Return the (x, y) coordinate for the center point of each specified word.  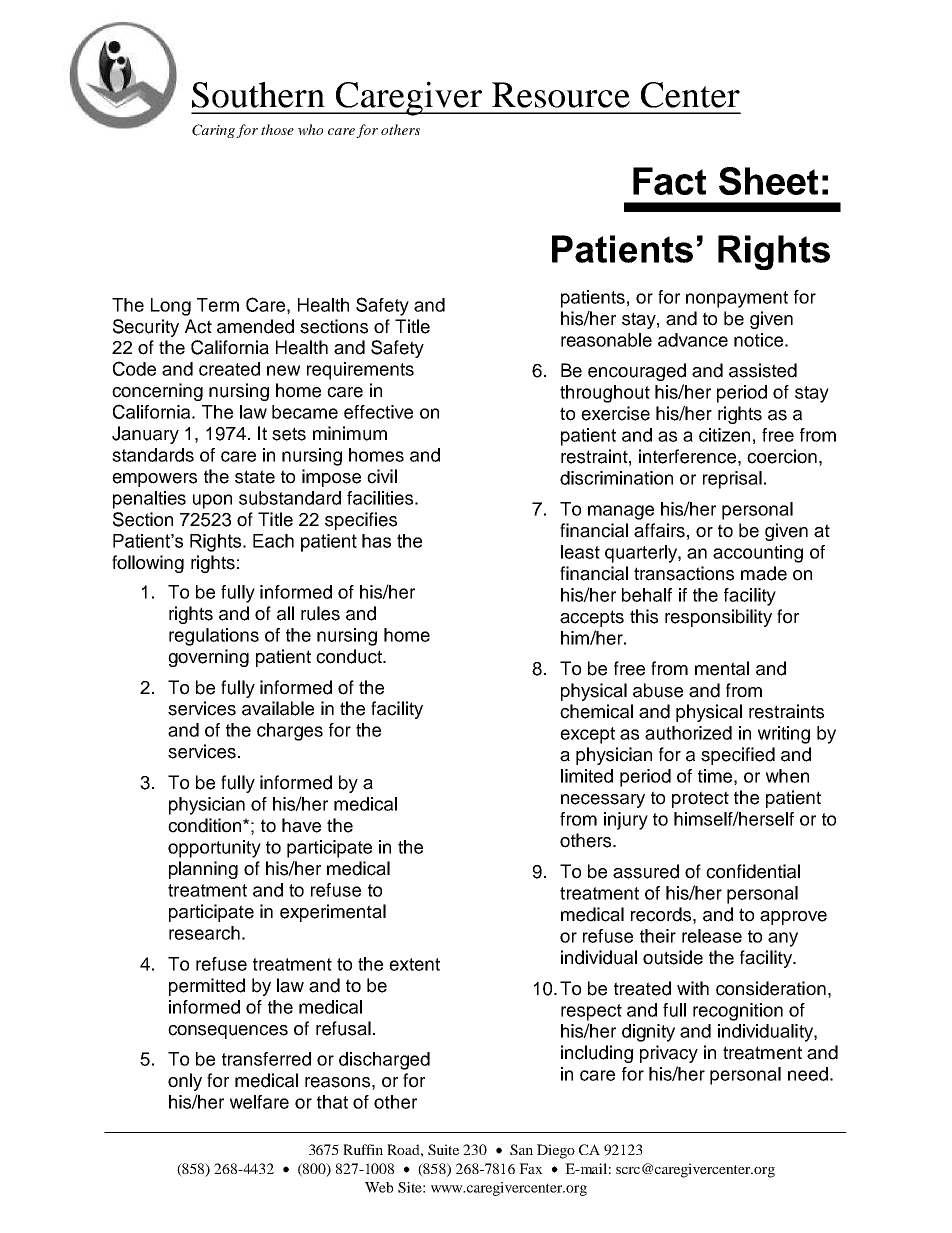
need (808, 1074)
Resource (561, 95)
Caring (214, 131)
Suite (443, 1149)
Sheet (768, 181)
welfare (259, 1102)
